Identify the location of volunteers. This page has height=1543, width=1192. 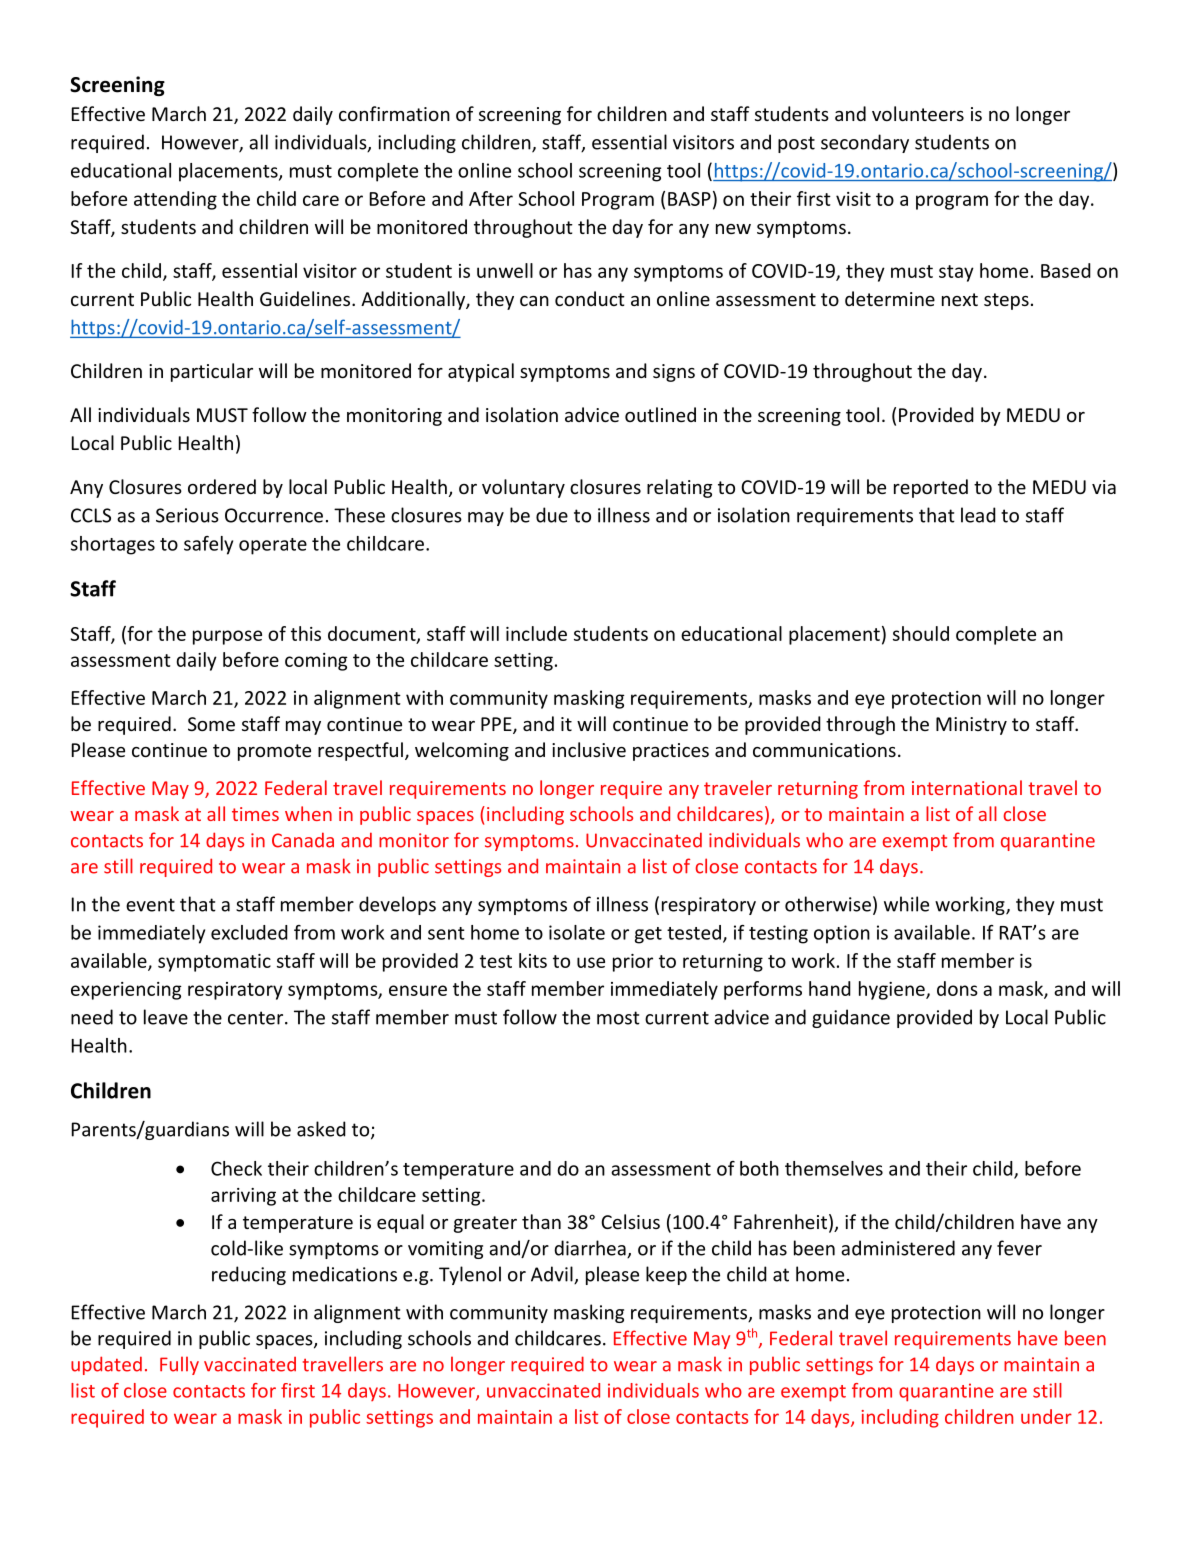
(918, 113).
